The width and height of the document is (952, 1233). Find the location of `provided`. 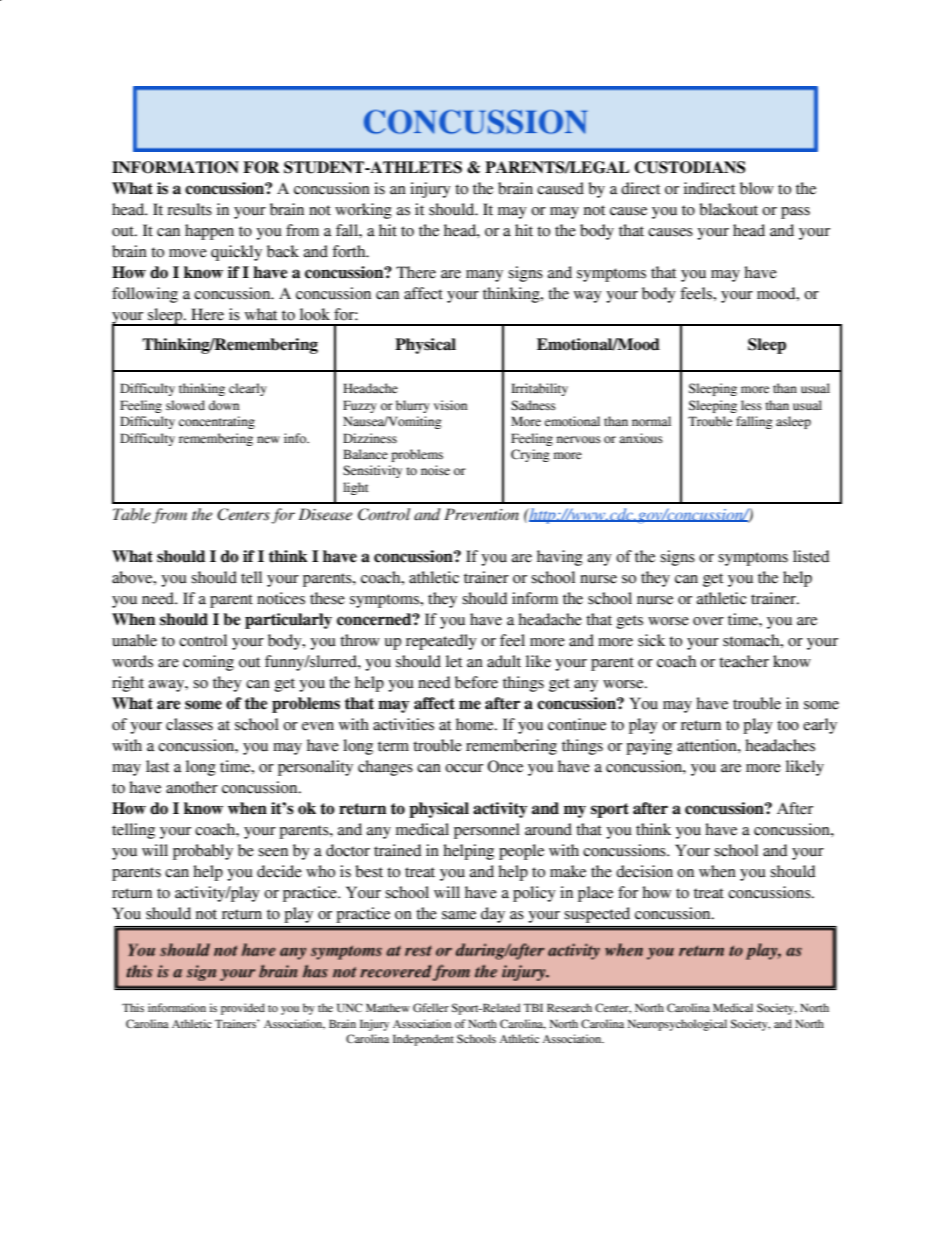

provided is located at coordinates (243, 1009).
